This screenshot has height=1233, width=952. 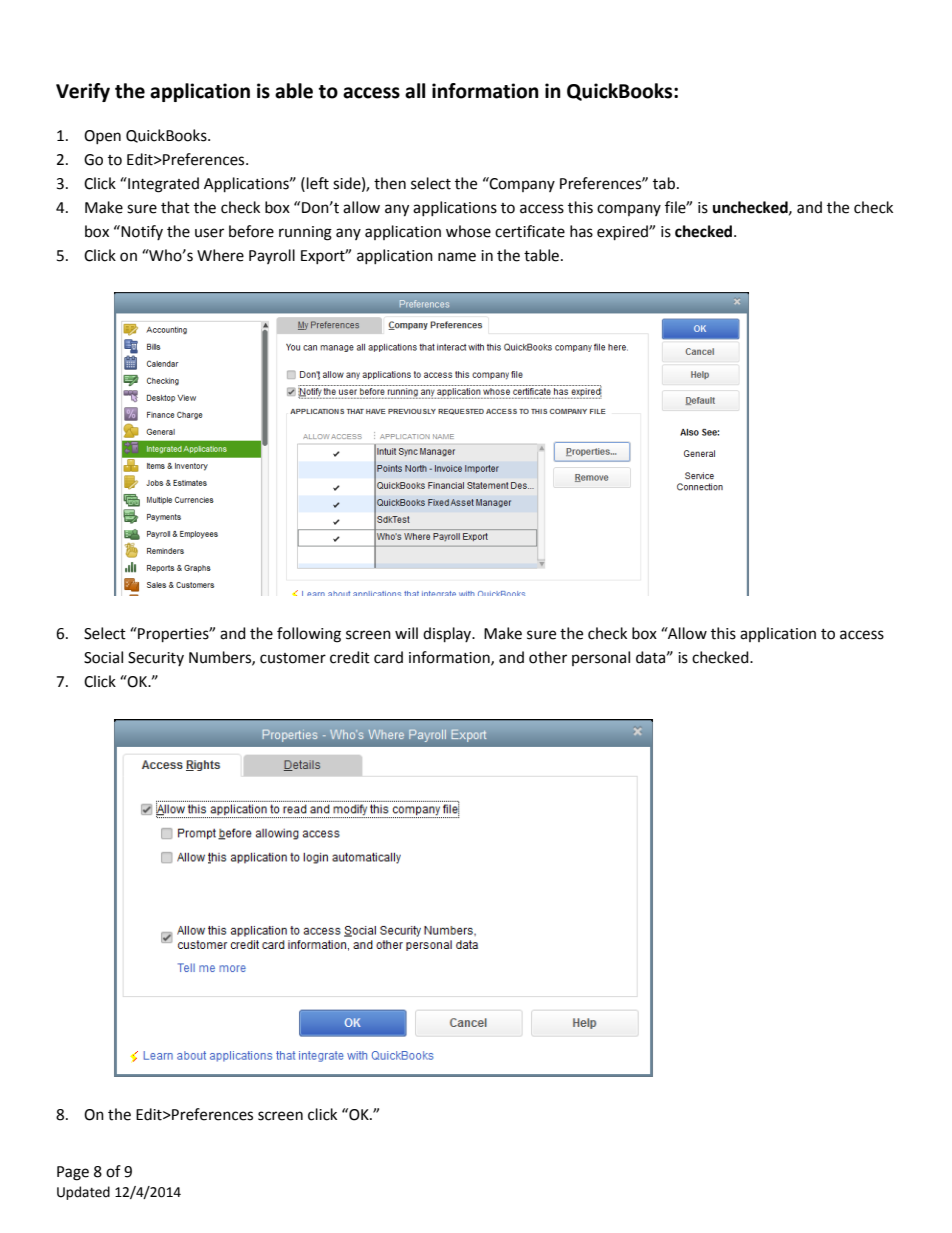 I want to click on Social, so click(x=103, y=657).
